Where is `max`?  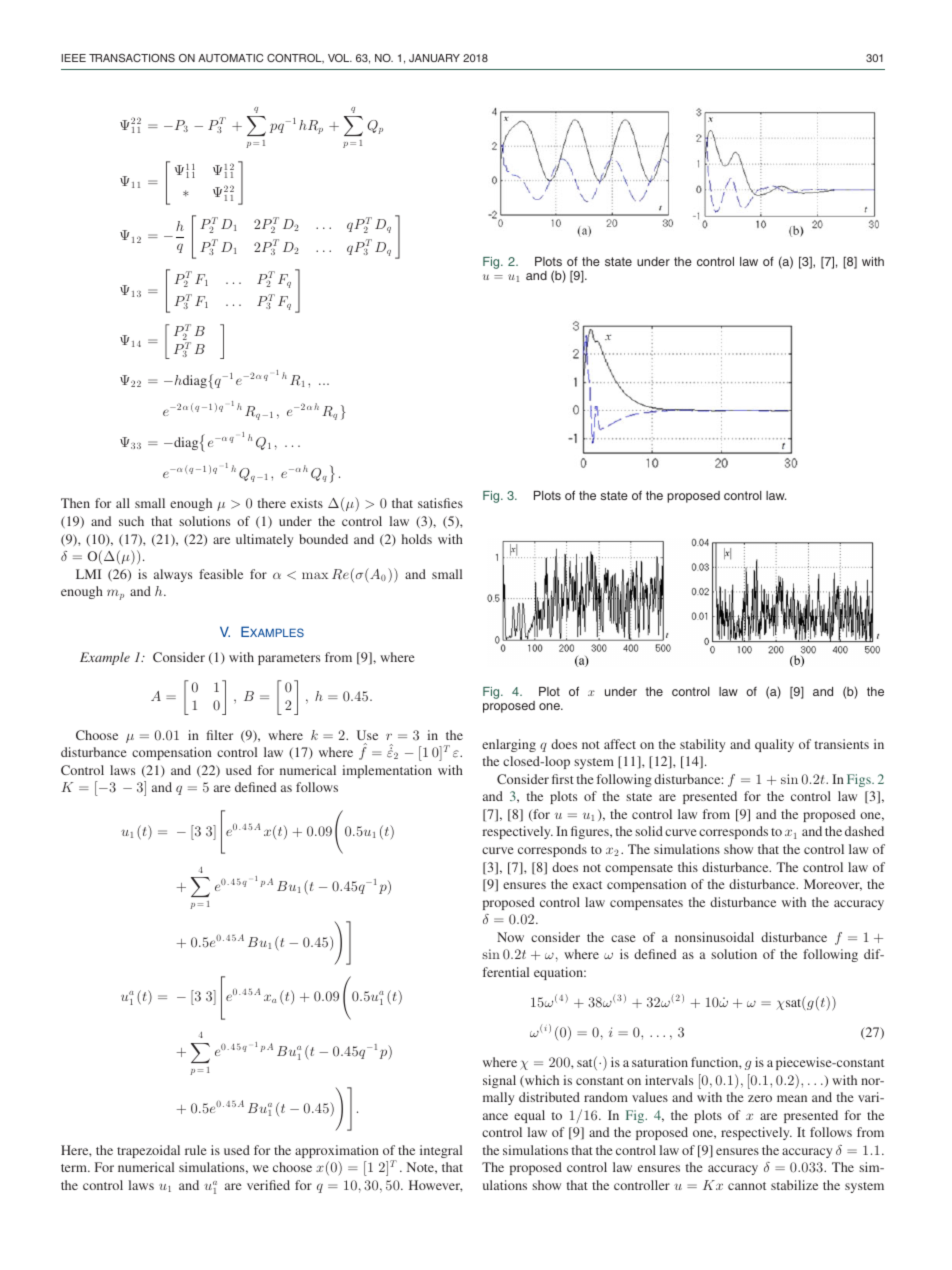 max is located at coordinates (315, 575).
